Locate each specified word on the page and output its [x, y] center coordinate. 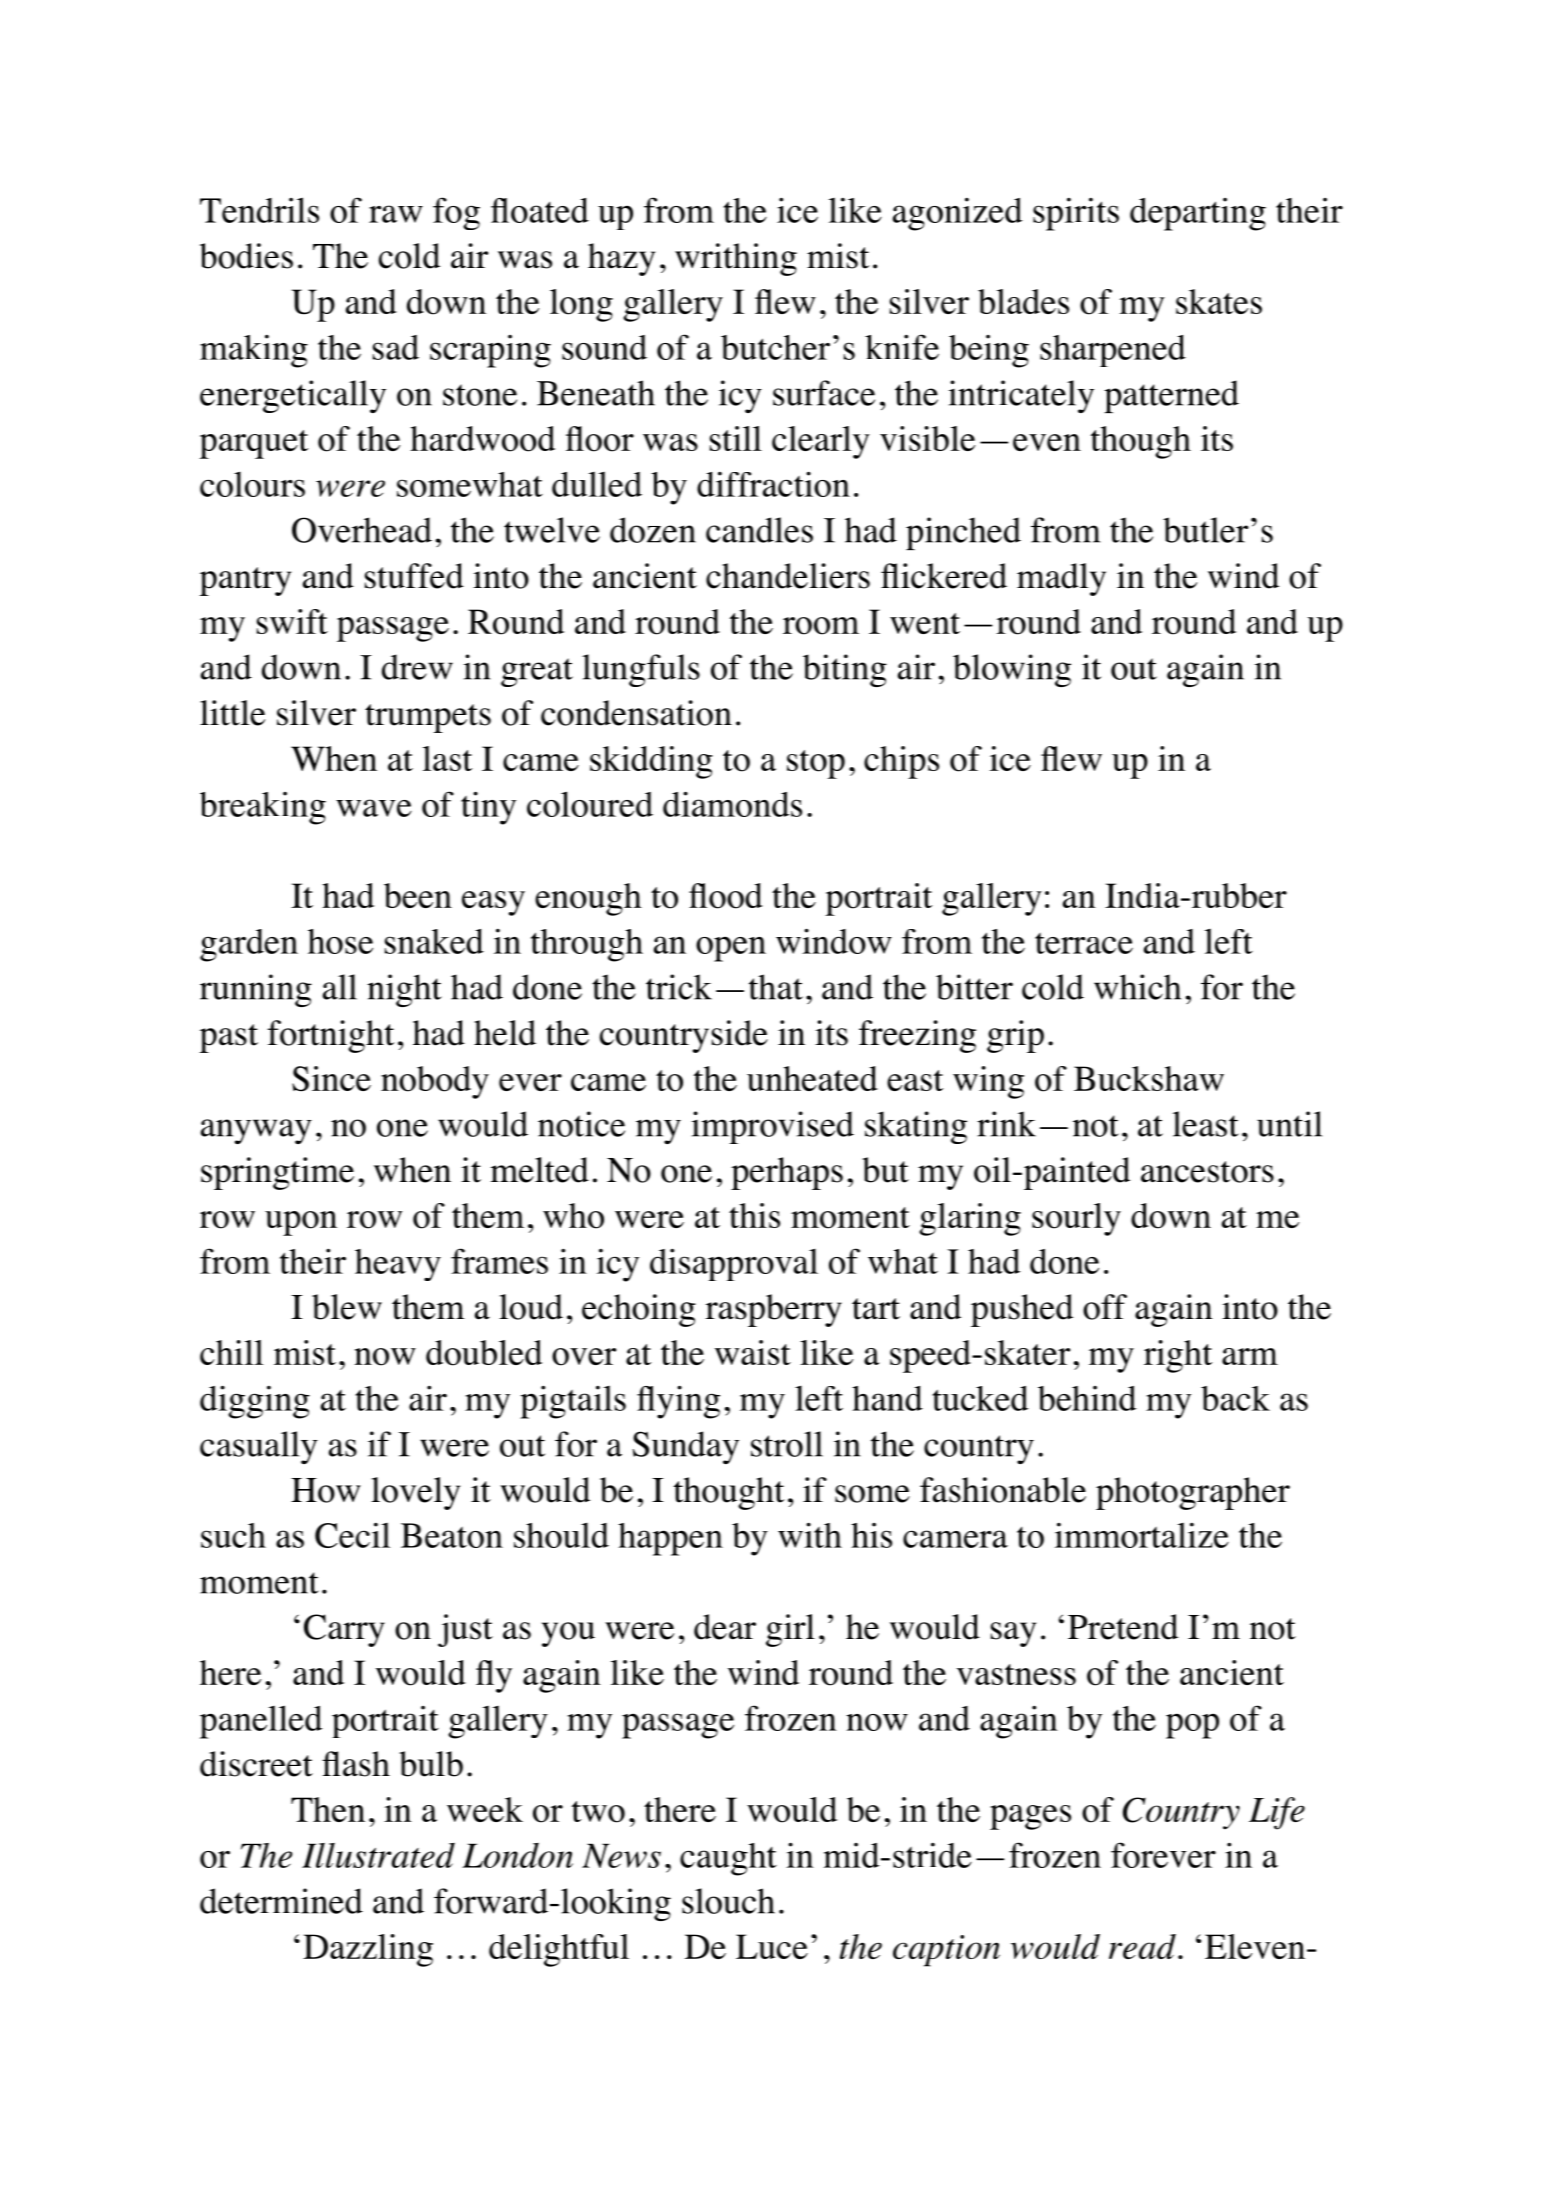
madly [1061, 579]
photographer [1193, 1493]
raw [396, 214]
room [821, 626]
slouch [728, 1901]
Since [331, 1079]
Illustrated [378, 1855]
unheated [812, 1078]
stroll [787, 1444]
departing [1198, 214]
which [1137, 987]
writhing [736, 259]
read [1142, 1946]
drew [417, 667]
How [326, 1490]
